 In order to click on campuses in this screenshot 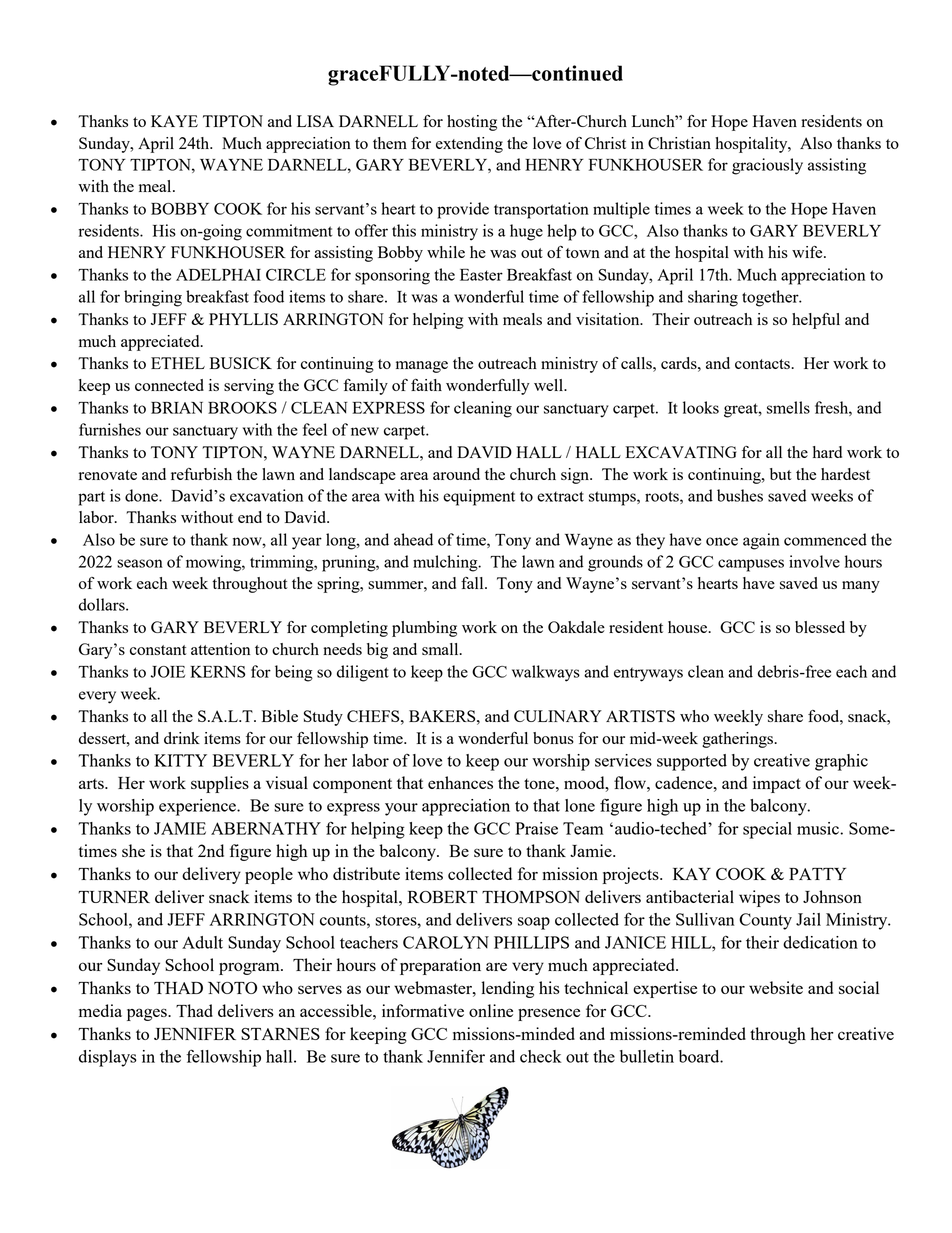, I will do `click(751, 565)`.
